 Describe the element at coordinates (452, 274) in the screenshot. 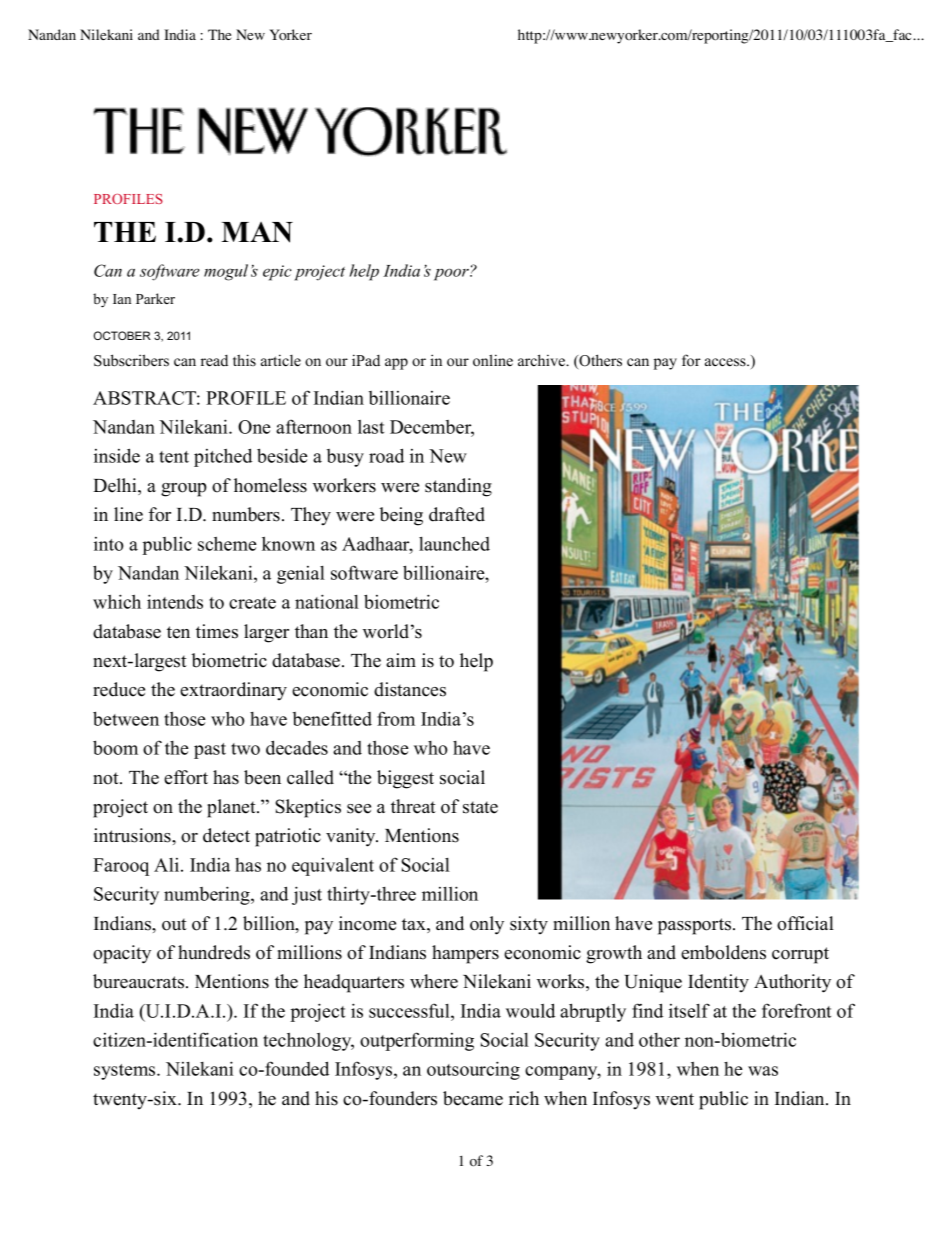

I see `poor` at that location.
